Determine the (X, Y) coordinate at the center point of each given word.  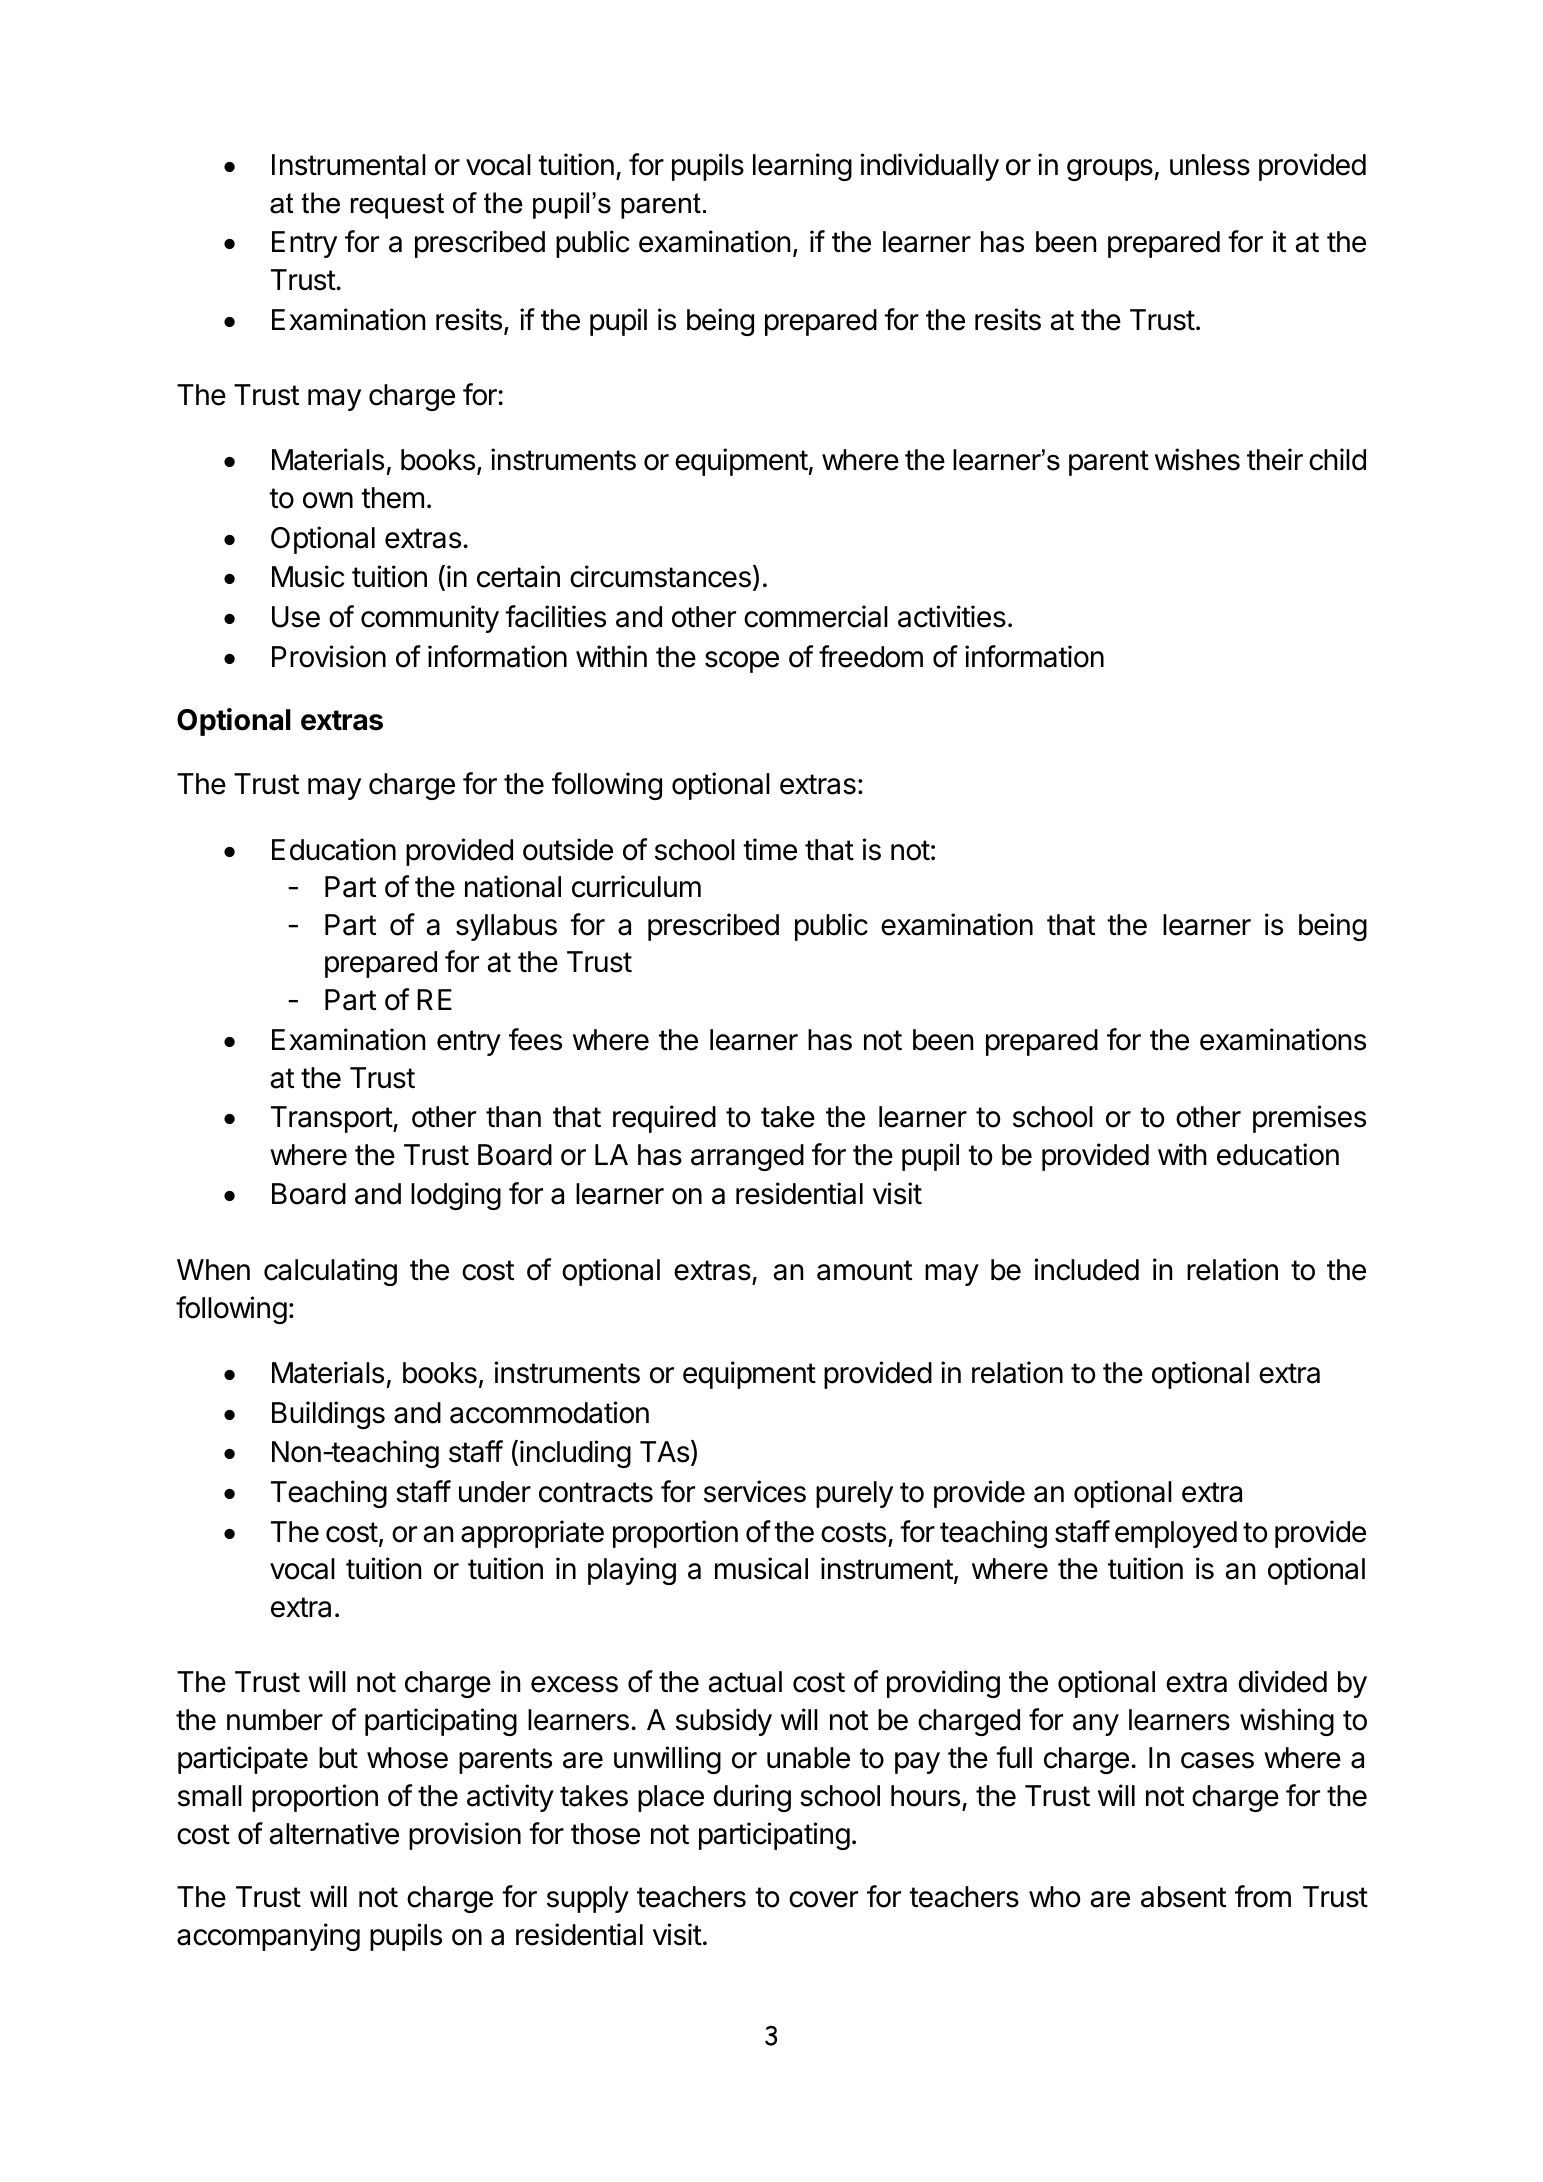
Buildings (328, 1415)
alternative (334, 1833)
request (397, 206)
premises (1309, 1119)
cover (823, 1899)
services (755, 1491)
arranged (747, 1157)
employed (1176, 1534)
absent (1183, 1897)
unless (1210, 165)
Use (296, 617)
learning (802, 167)
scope (742, 662)
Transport (332, 1119)
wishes (1197, 459)
